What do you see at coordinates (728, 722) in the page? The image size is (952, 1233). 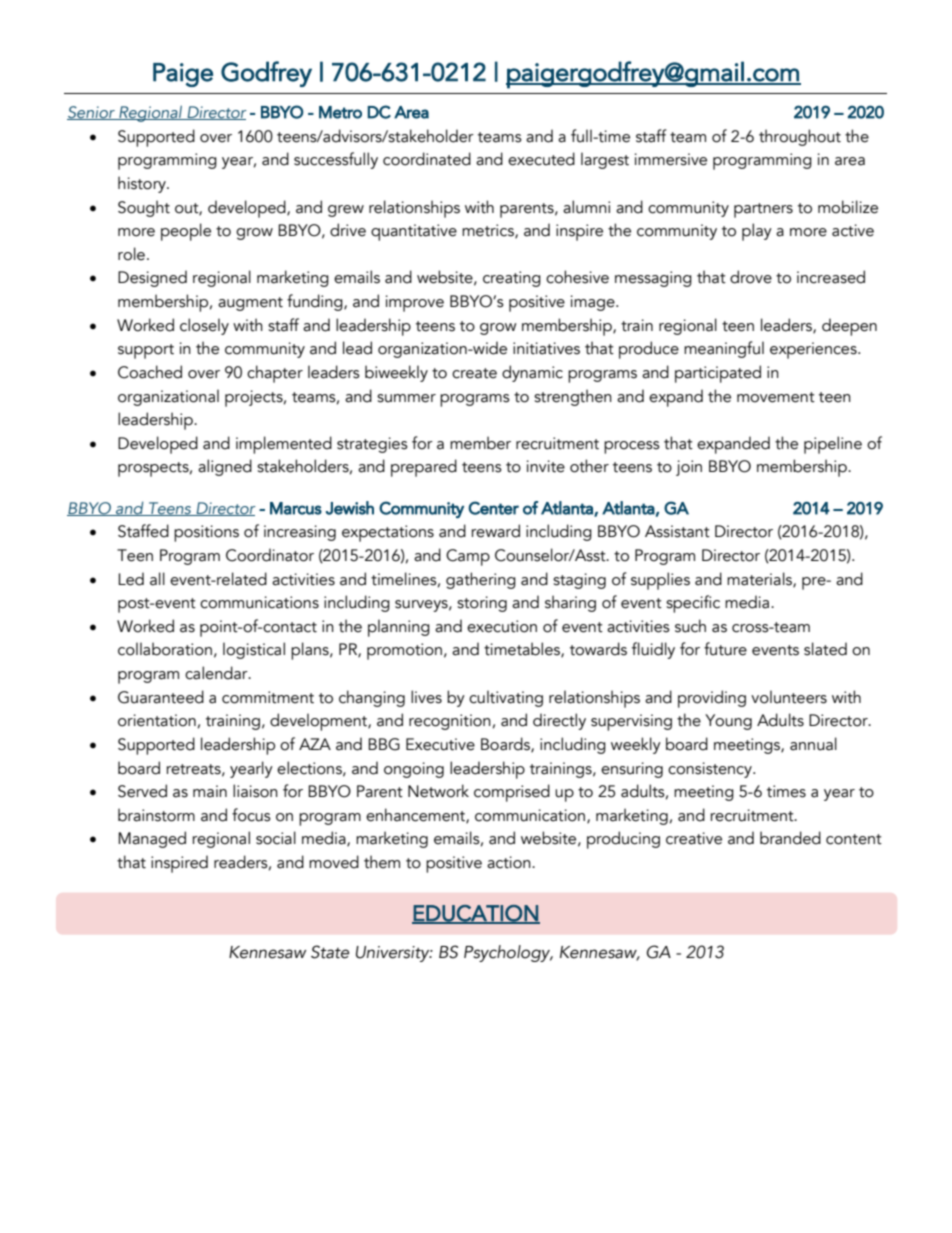 I see `Young` at bounding box center [728, 722].
